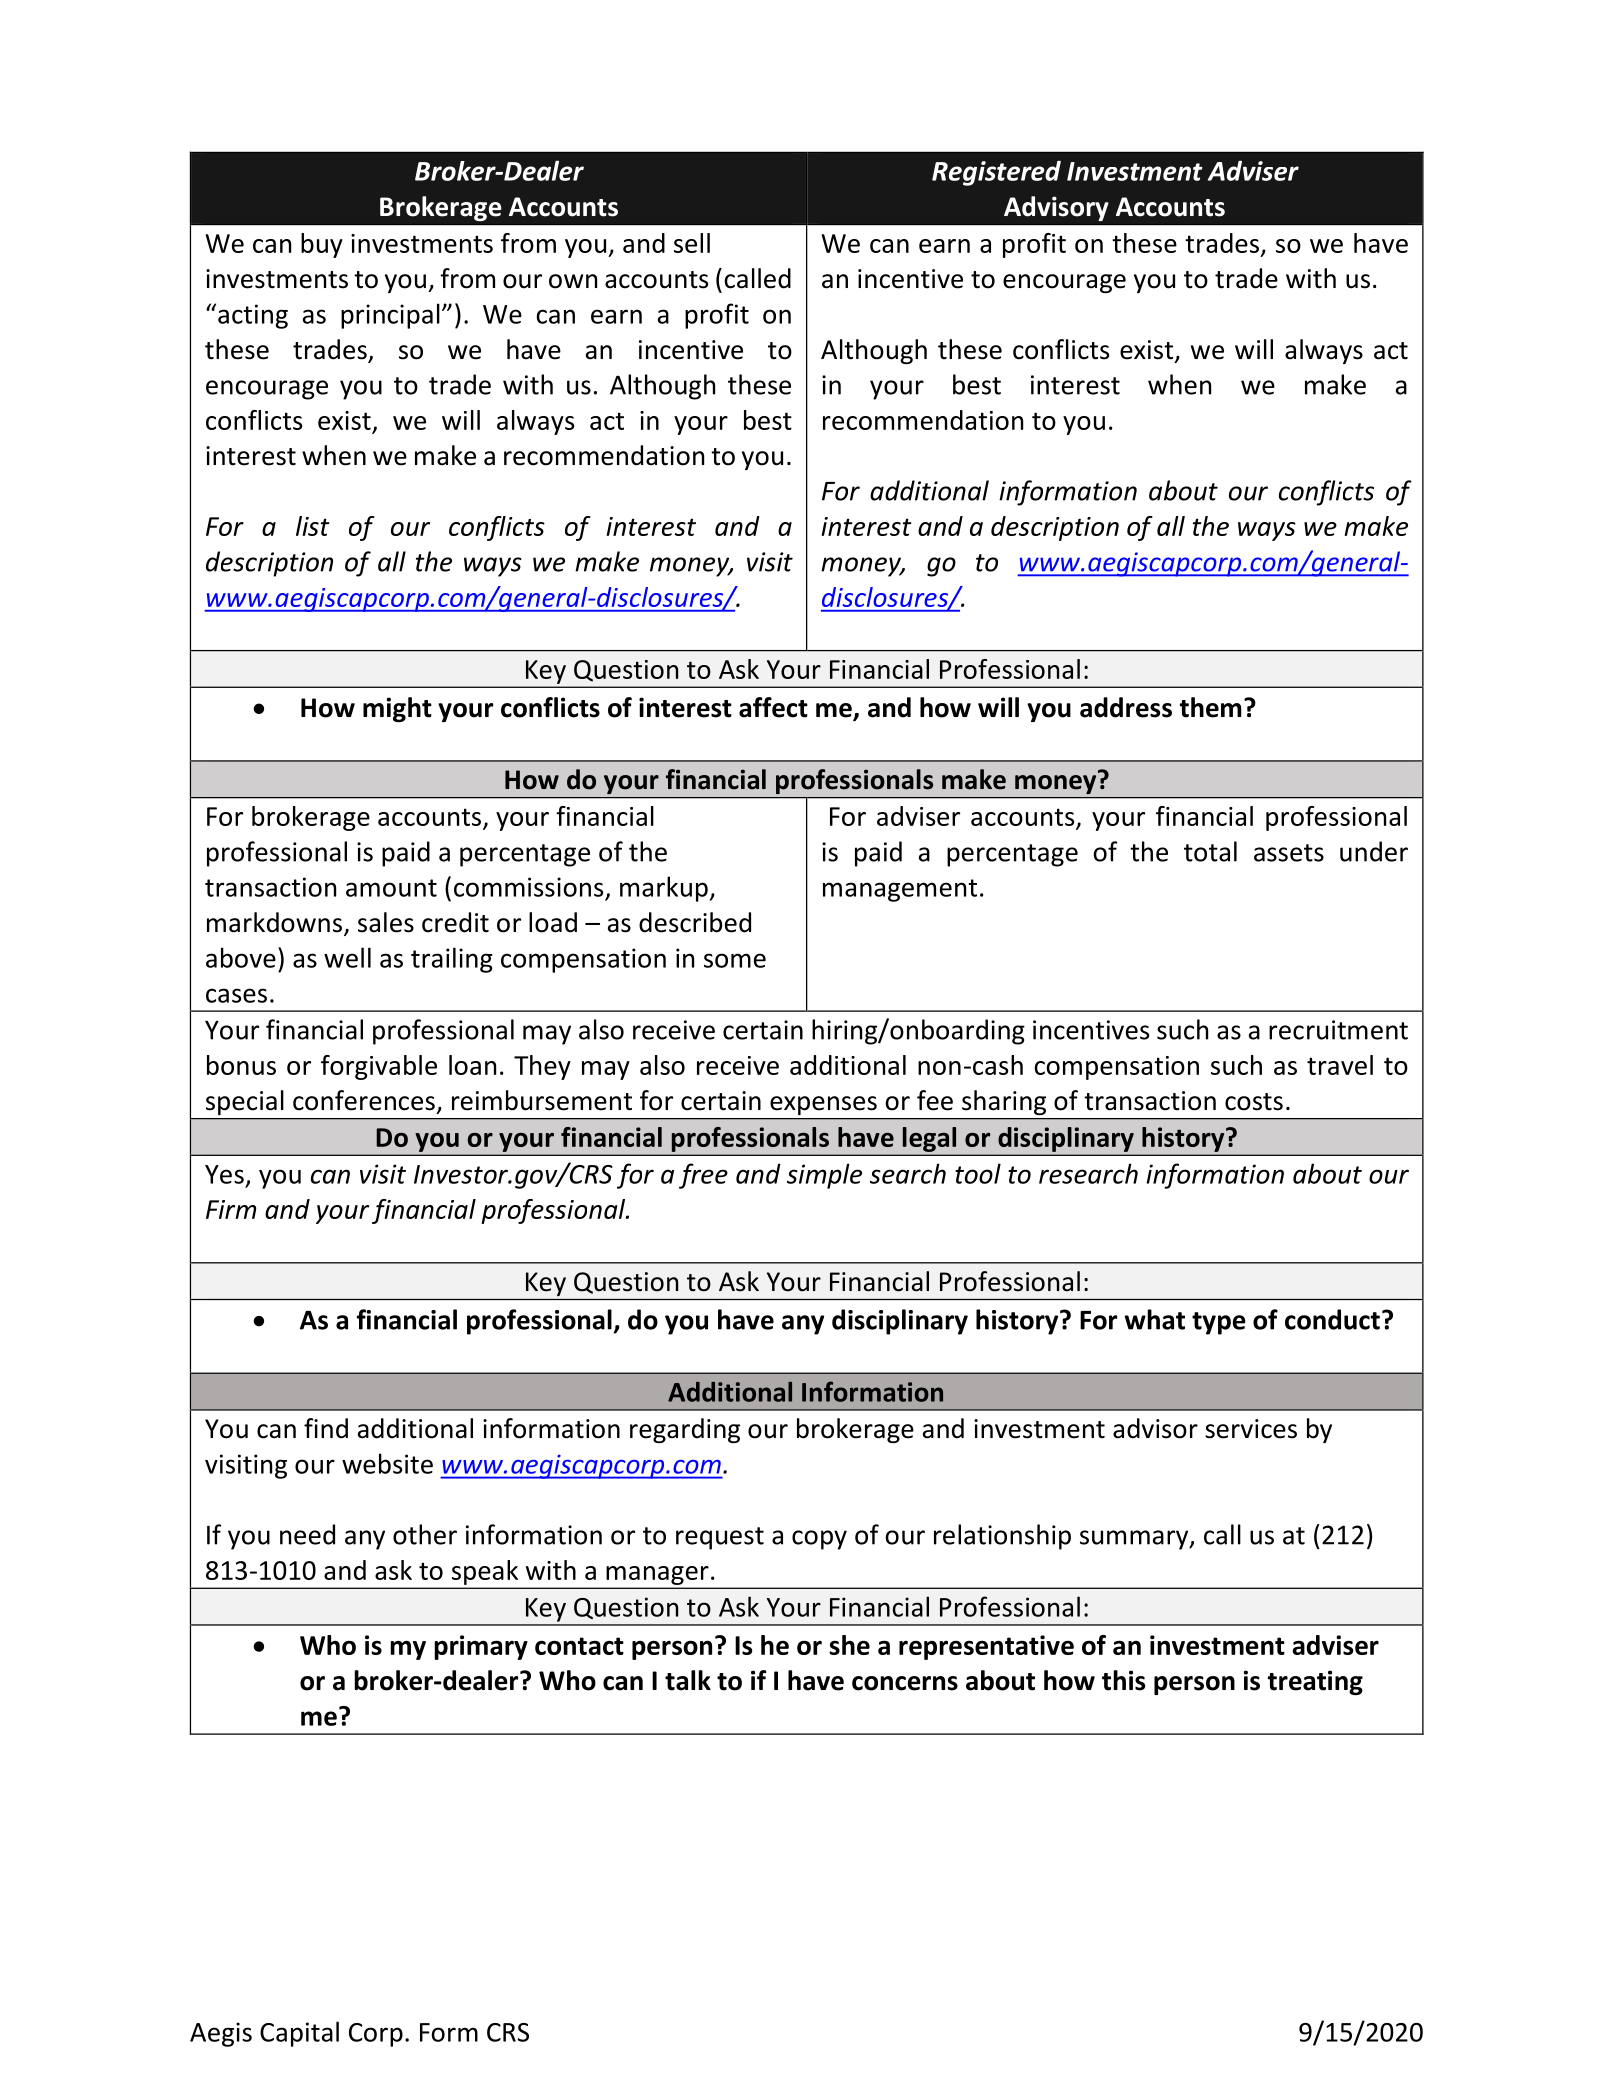 The image size is (1613, 2087). I want to click on affect, so click(773, 707).
